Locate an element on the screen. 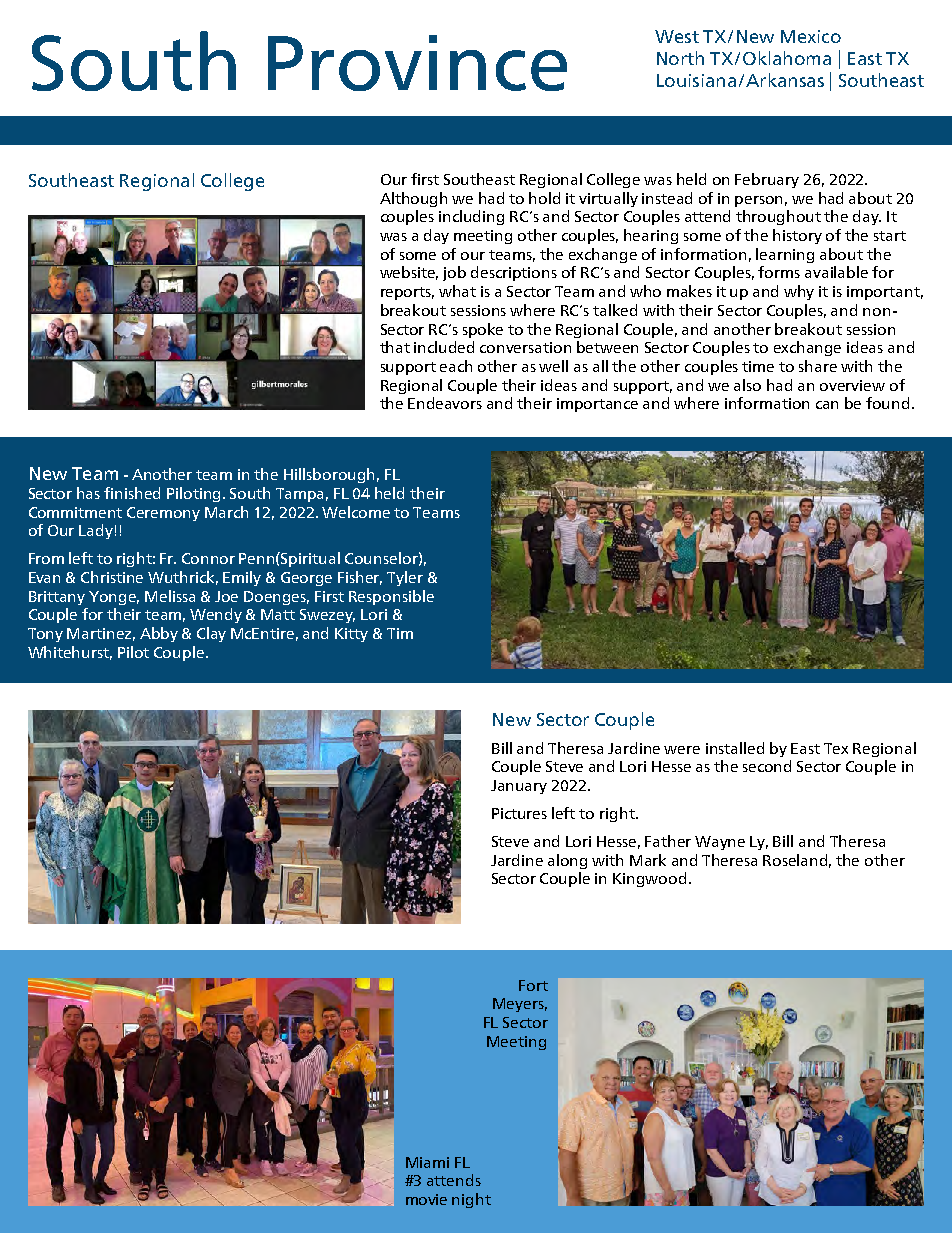 The height and width of the screenshot is (1233, 952). Abby is located at coordinates (159, 634).
